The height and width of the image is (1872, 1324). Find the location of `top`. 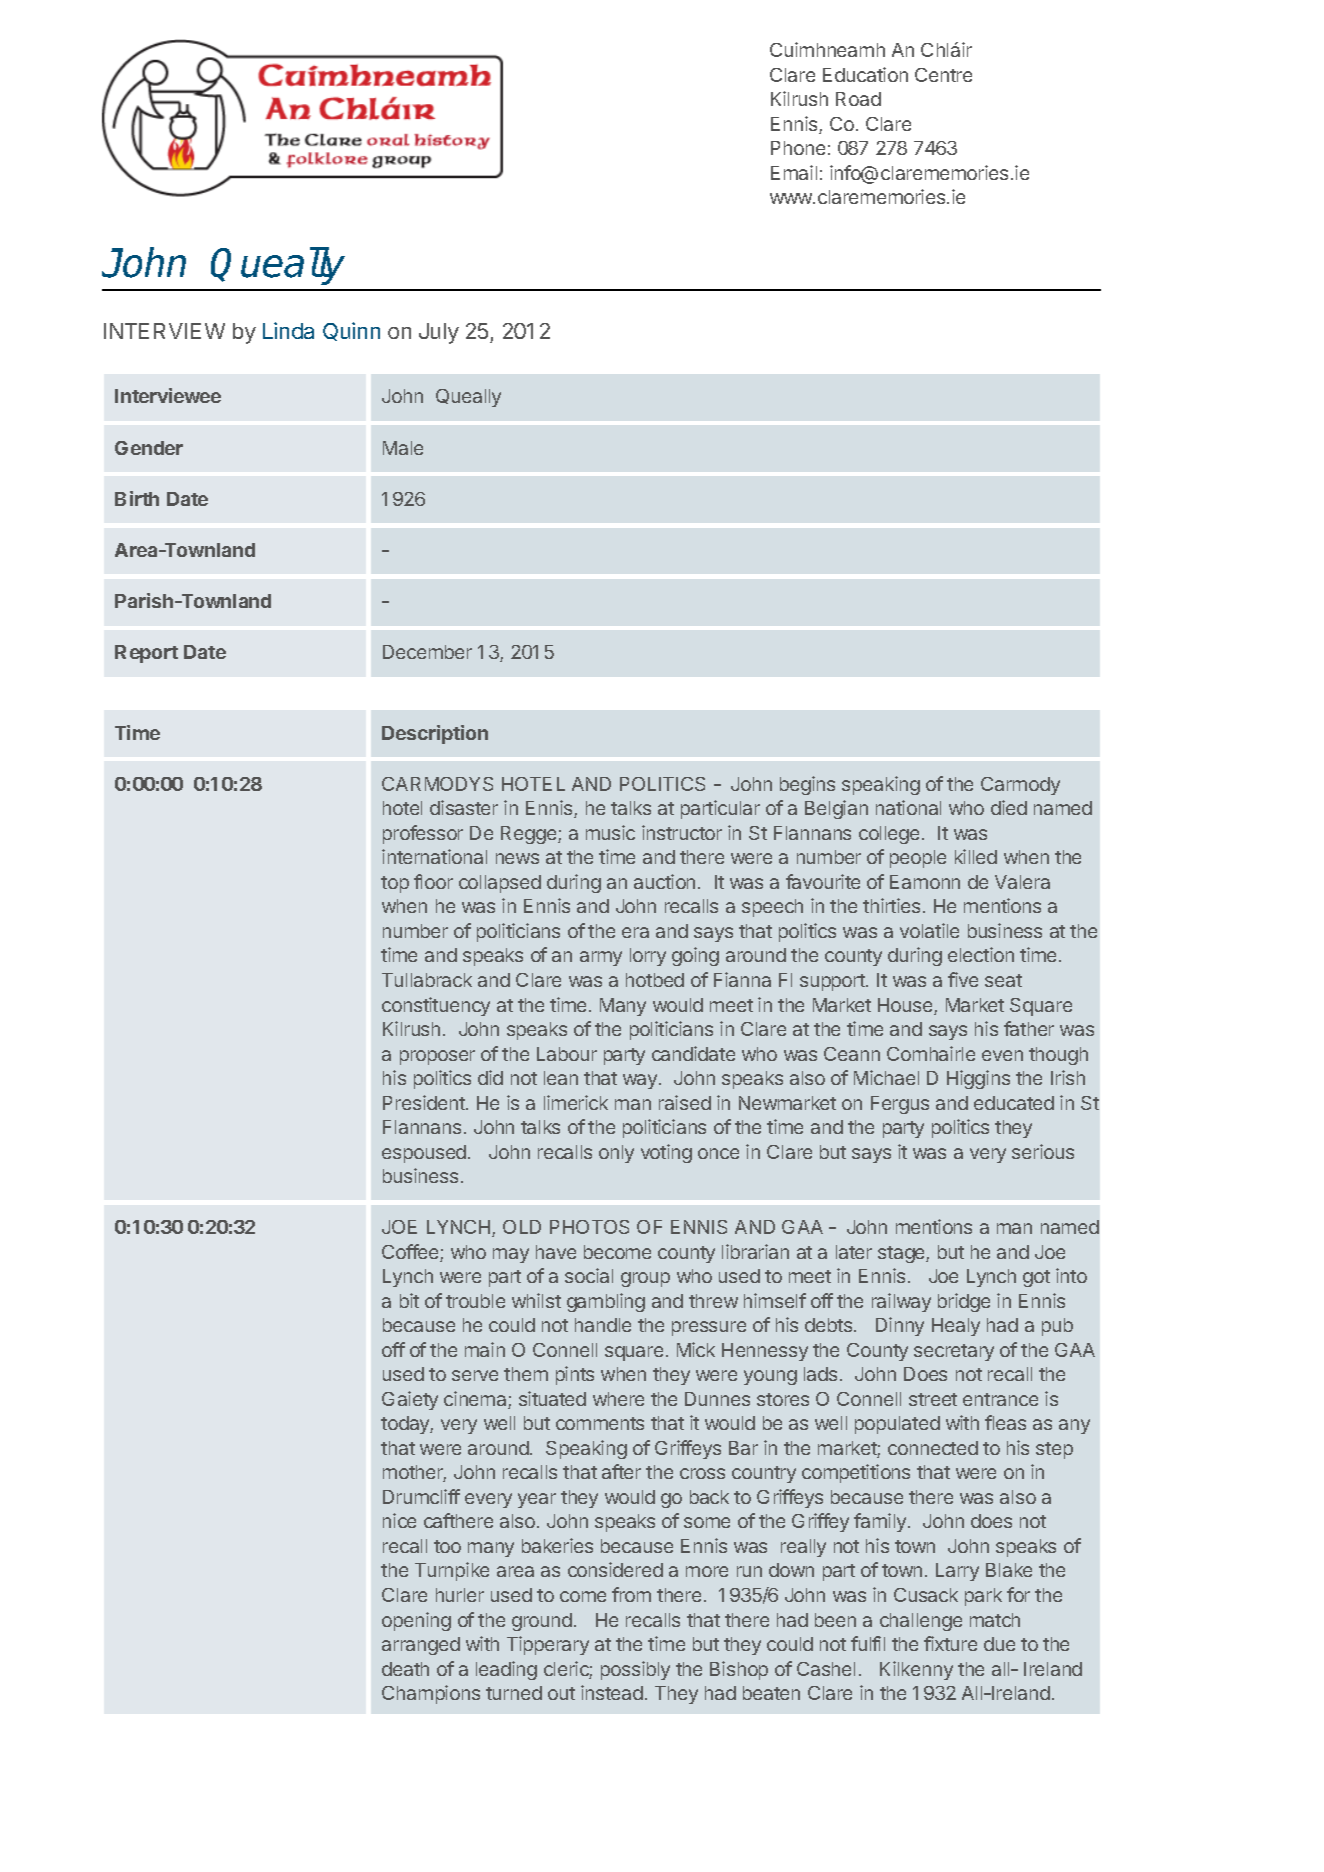

top is located at coordinates (395, 884).
